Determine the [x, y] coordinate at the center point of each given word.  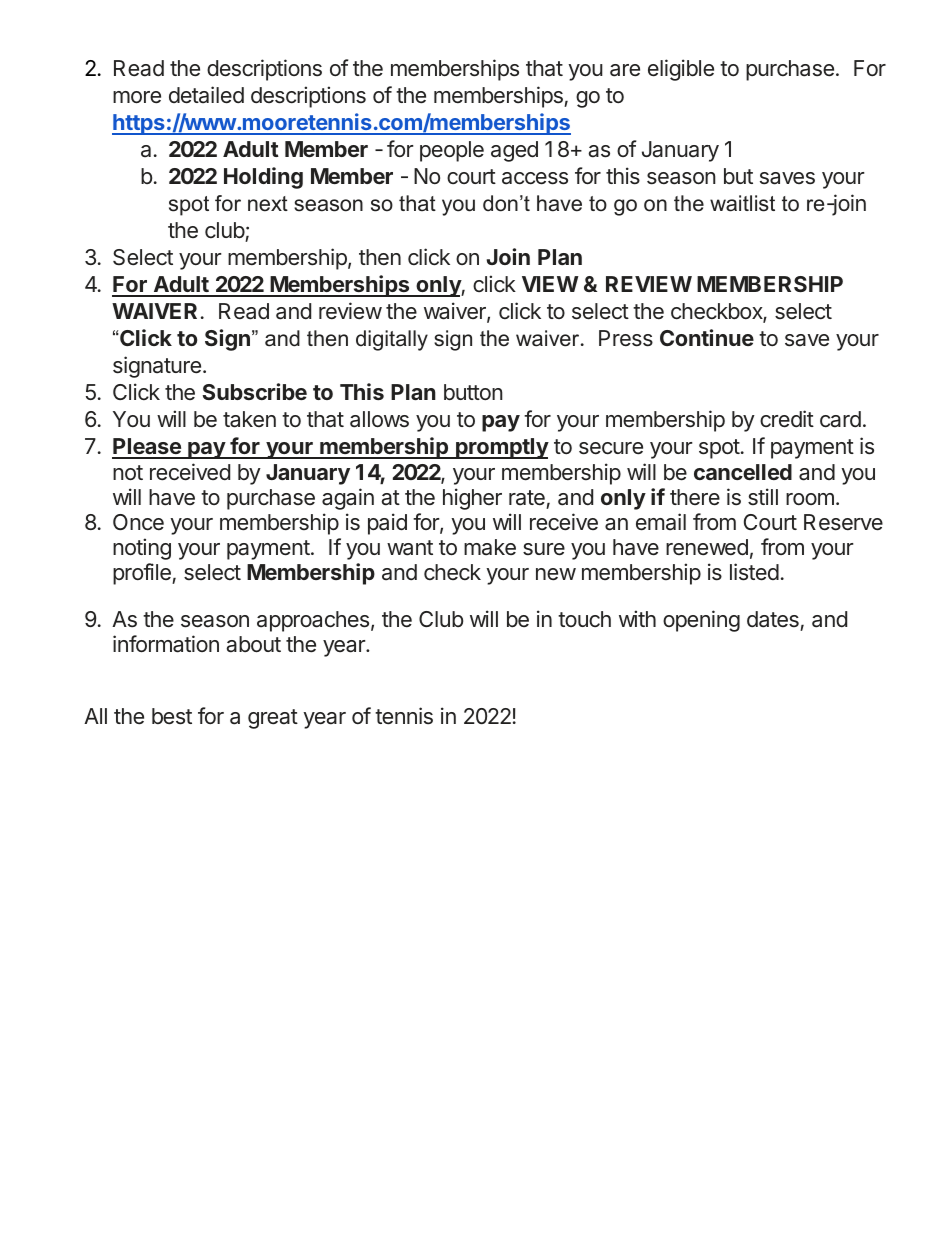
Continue [707, 337]
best [172, 716]
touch [584, 619]
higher [472, 499]
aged [514, 151]
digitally [392, 340]
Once [138, 522]
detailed [206, 95]
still [763, 496]
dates [773, 619]
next [268, 204]
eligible [681, 70]
